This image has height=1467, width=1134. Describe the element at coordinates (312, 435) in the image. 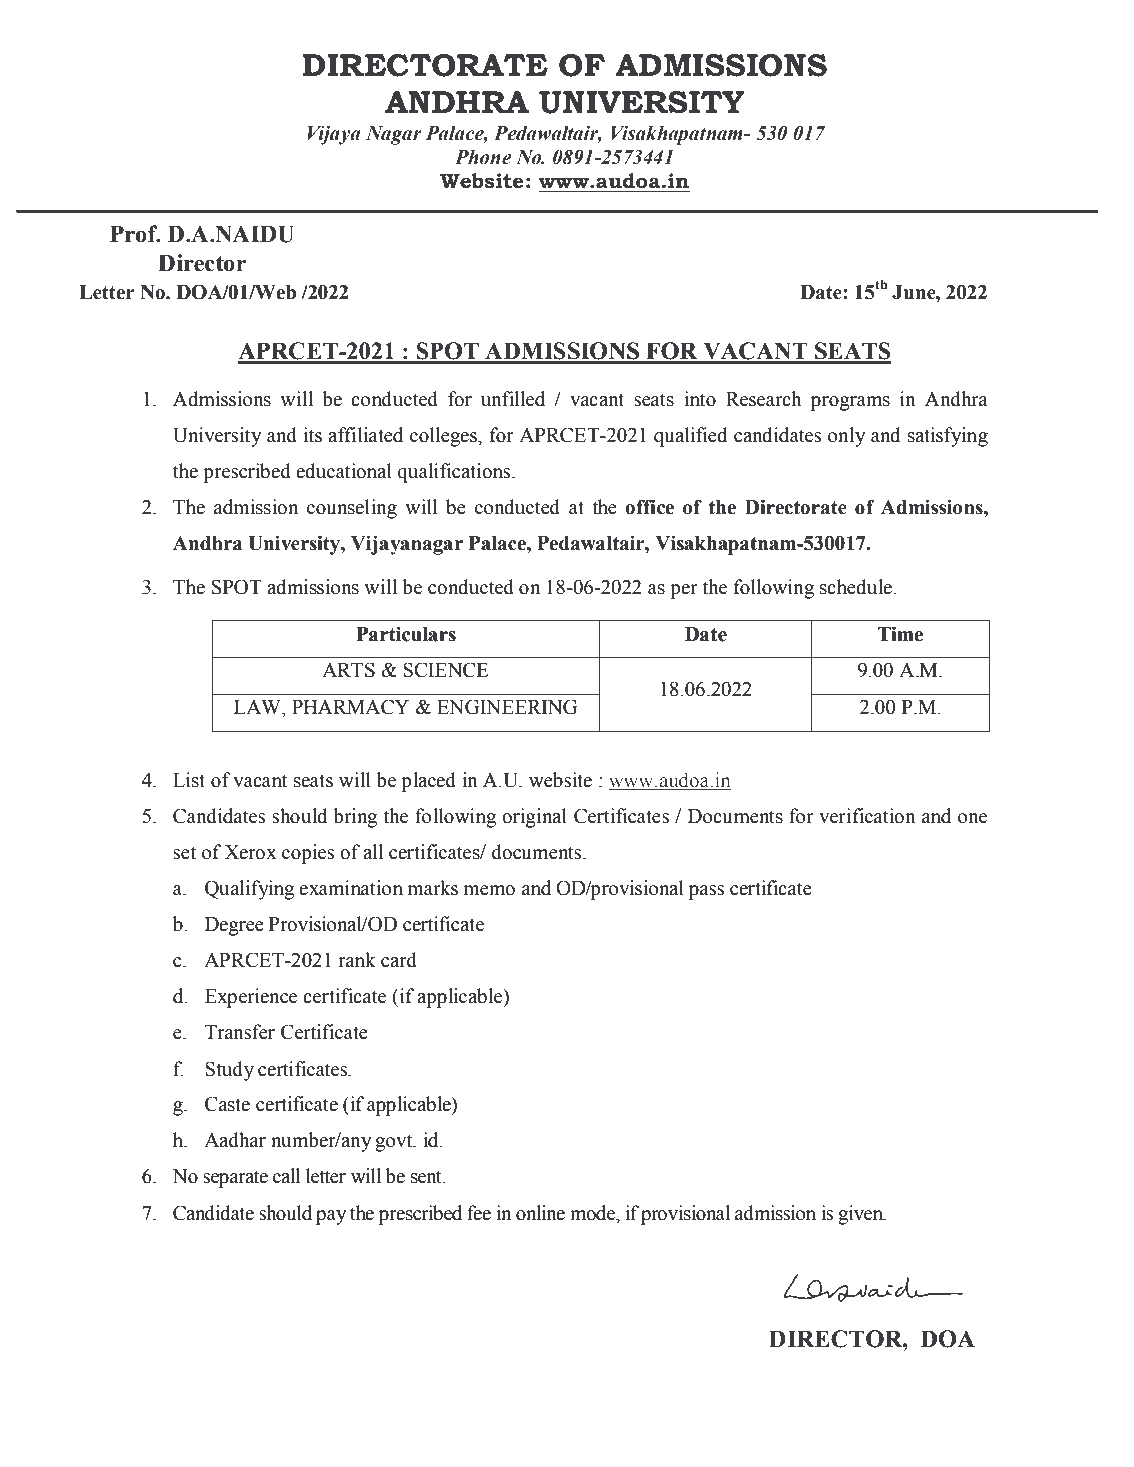

I see `its` at that location.
